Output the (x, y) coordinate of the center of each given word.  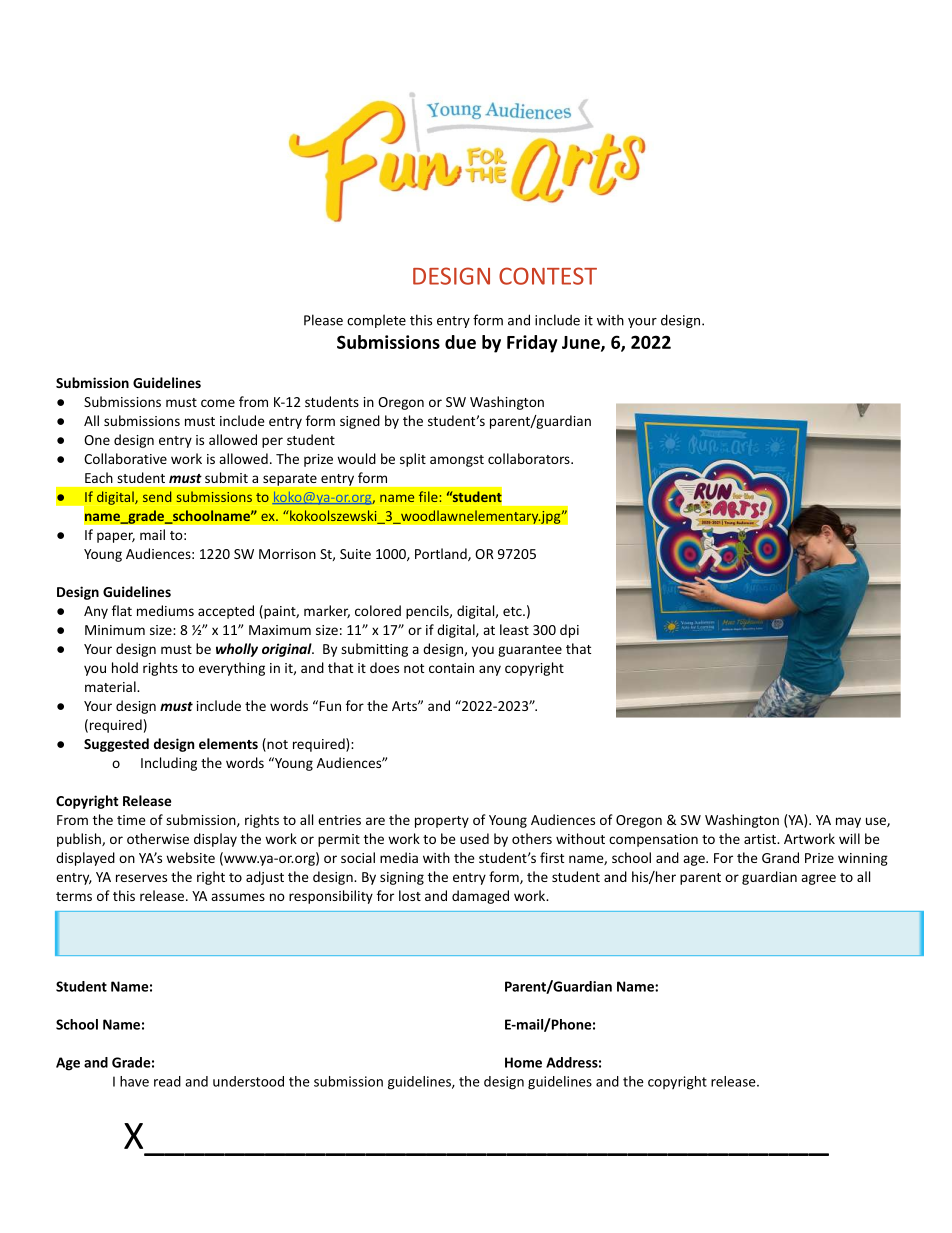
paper (116, 537)
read (167, 1081)
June (582, 343)
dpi (569, 631)
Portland (442, 554)
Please (323, 320)
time (131, 820)
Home (523, 1062)
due (460, 342)
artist (761, 839)
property (442, 822)
